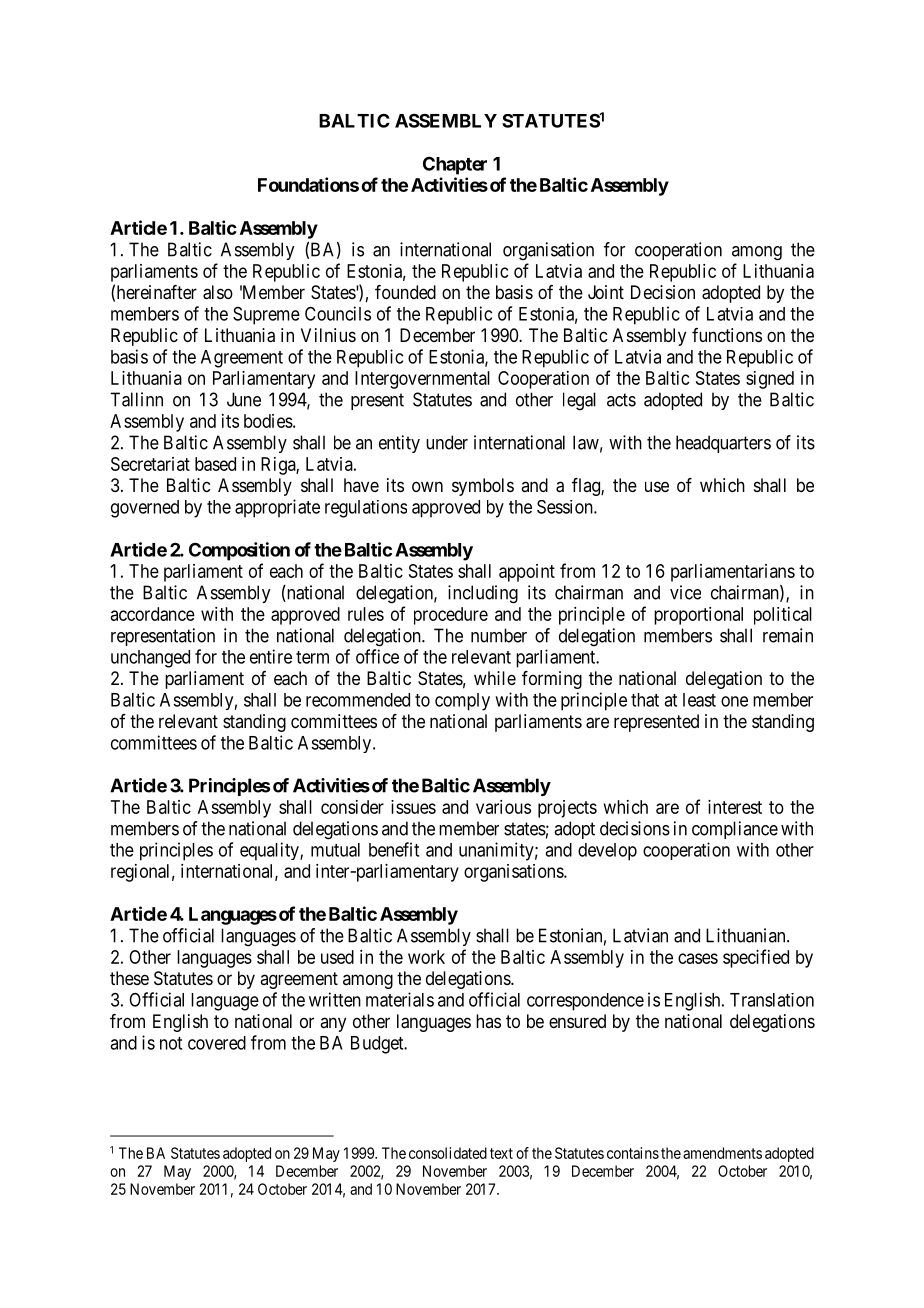 The width and height of the screenshot is (924, 1308). What do you see at coordinates (455, 166) in the screenshot?
I see `Chapter` at bounding box center [455, 166].
